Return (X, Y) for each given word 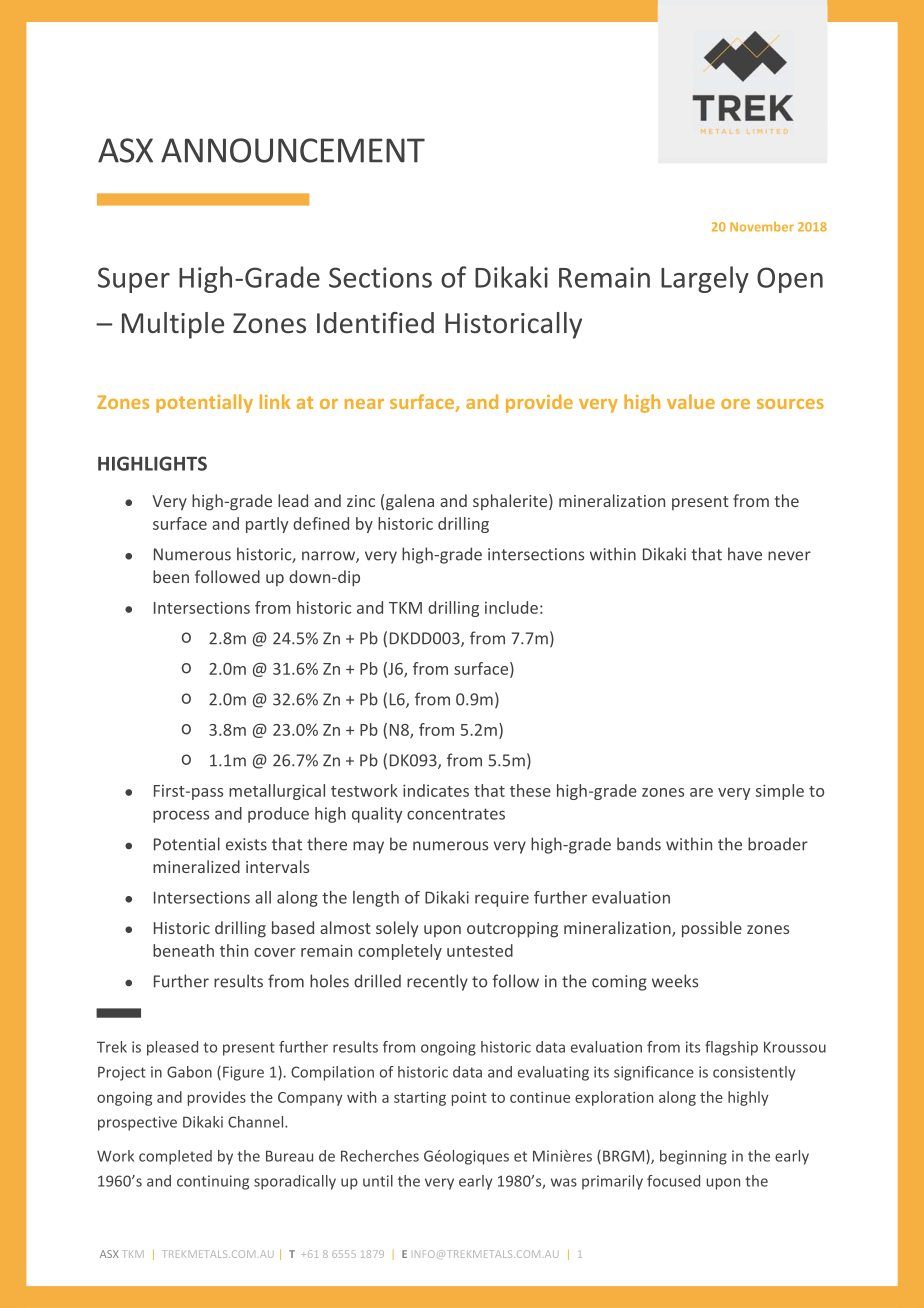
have (745, 554)
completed (175, 1157)
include (511, 607)
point (469, 1098)
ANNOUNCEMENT (293, 150)
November (762, 227)
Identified (375, 323)
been (171, 576)
